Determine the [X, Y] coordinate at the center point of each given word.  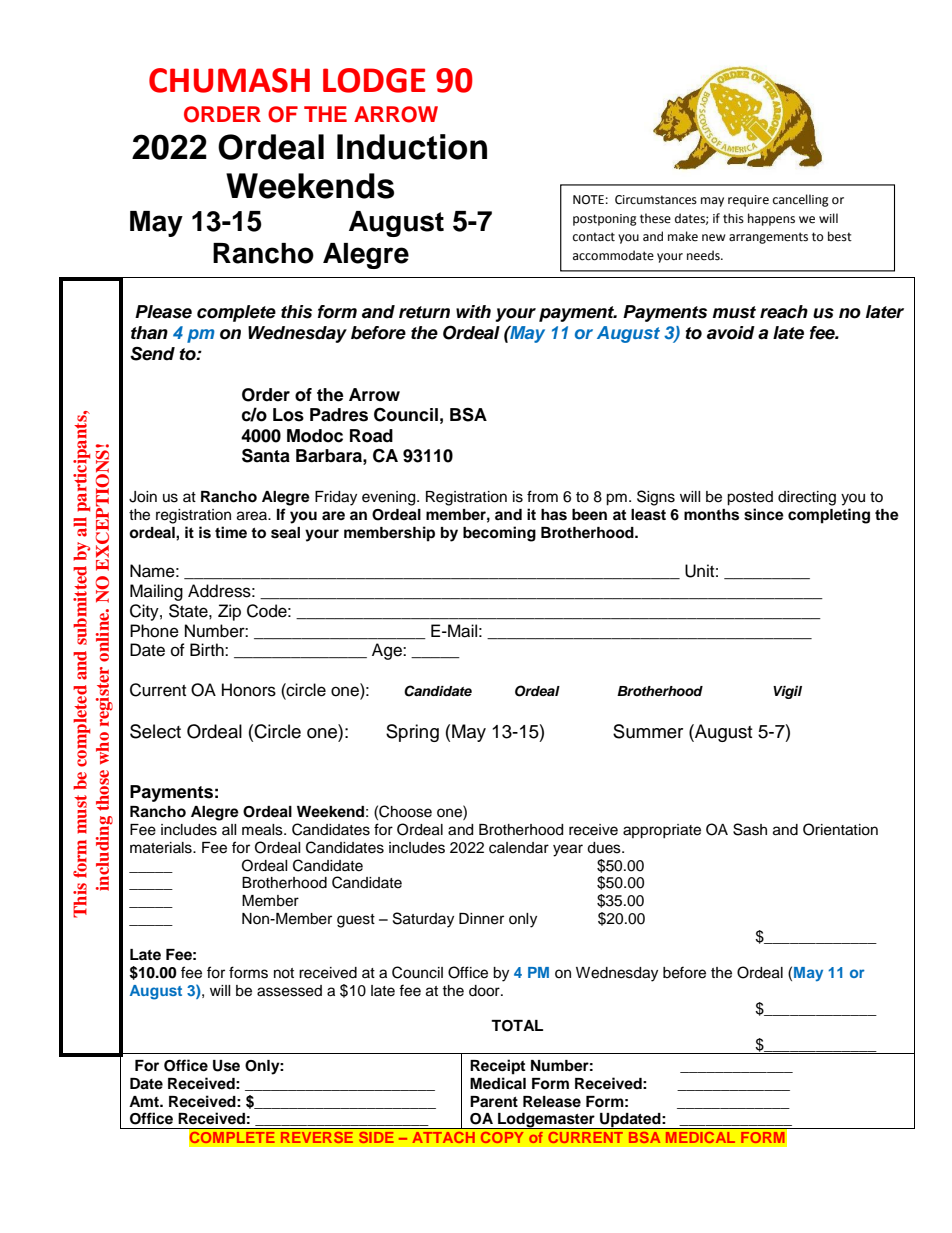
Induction [412, 147]
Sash [750, 829]
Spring [412, 733]
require [748, 201]
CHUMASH [229, 80]
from [542, 496]
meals [263, 830]
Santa [266, 455]
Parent [494, 1101]
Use [226, 1066]
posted [750, 498]
